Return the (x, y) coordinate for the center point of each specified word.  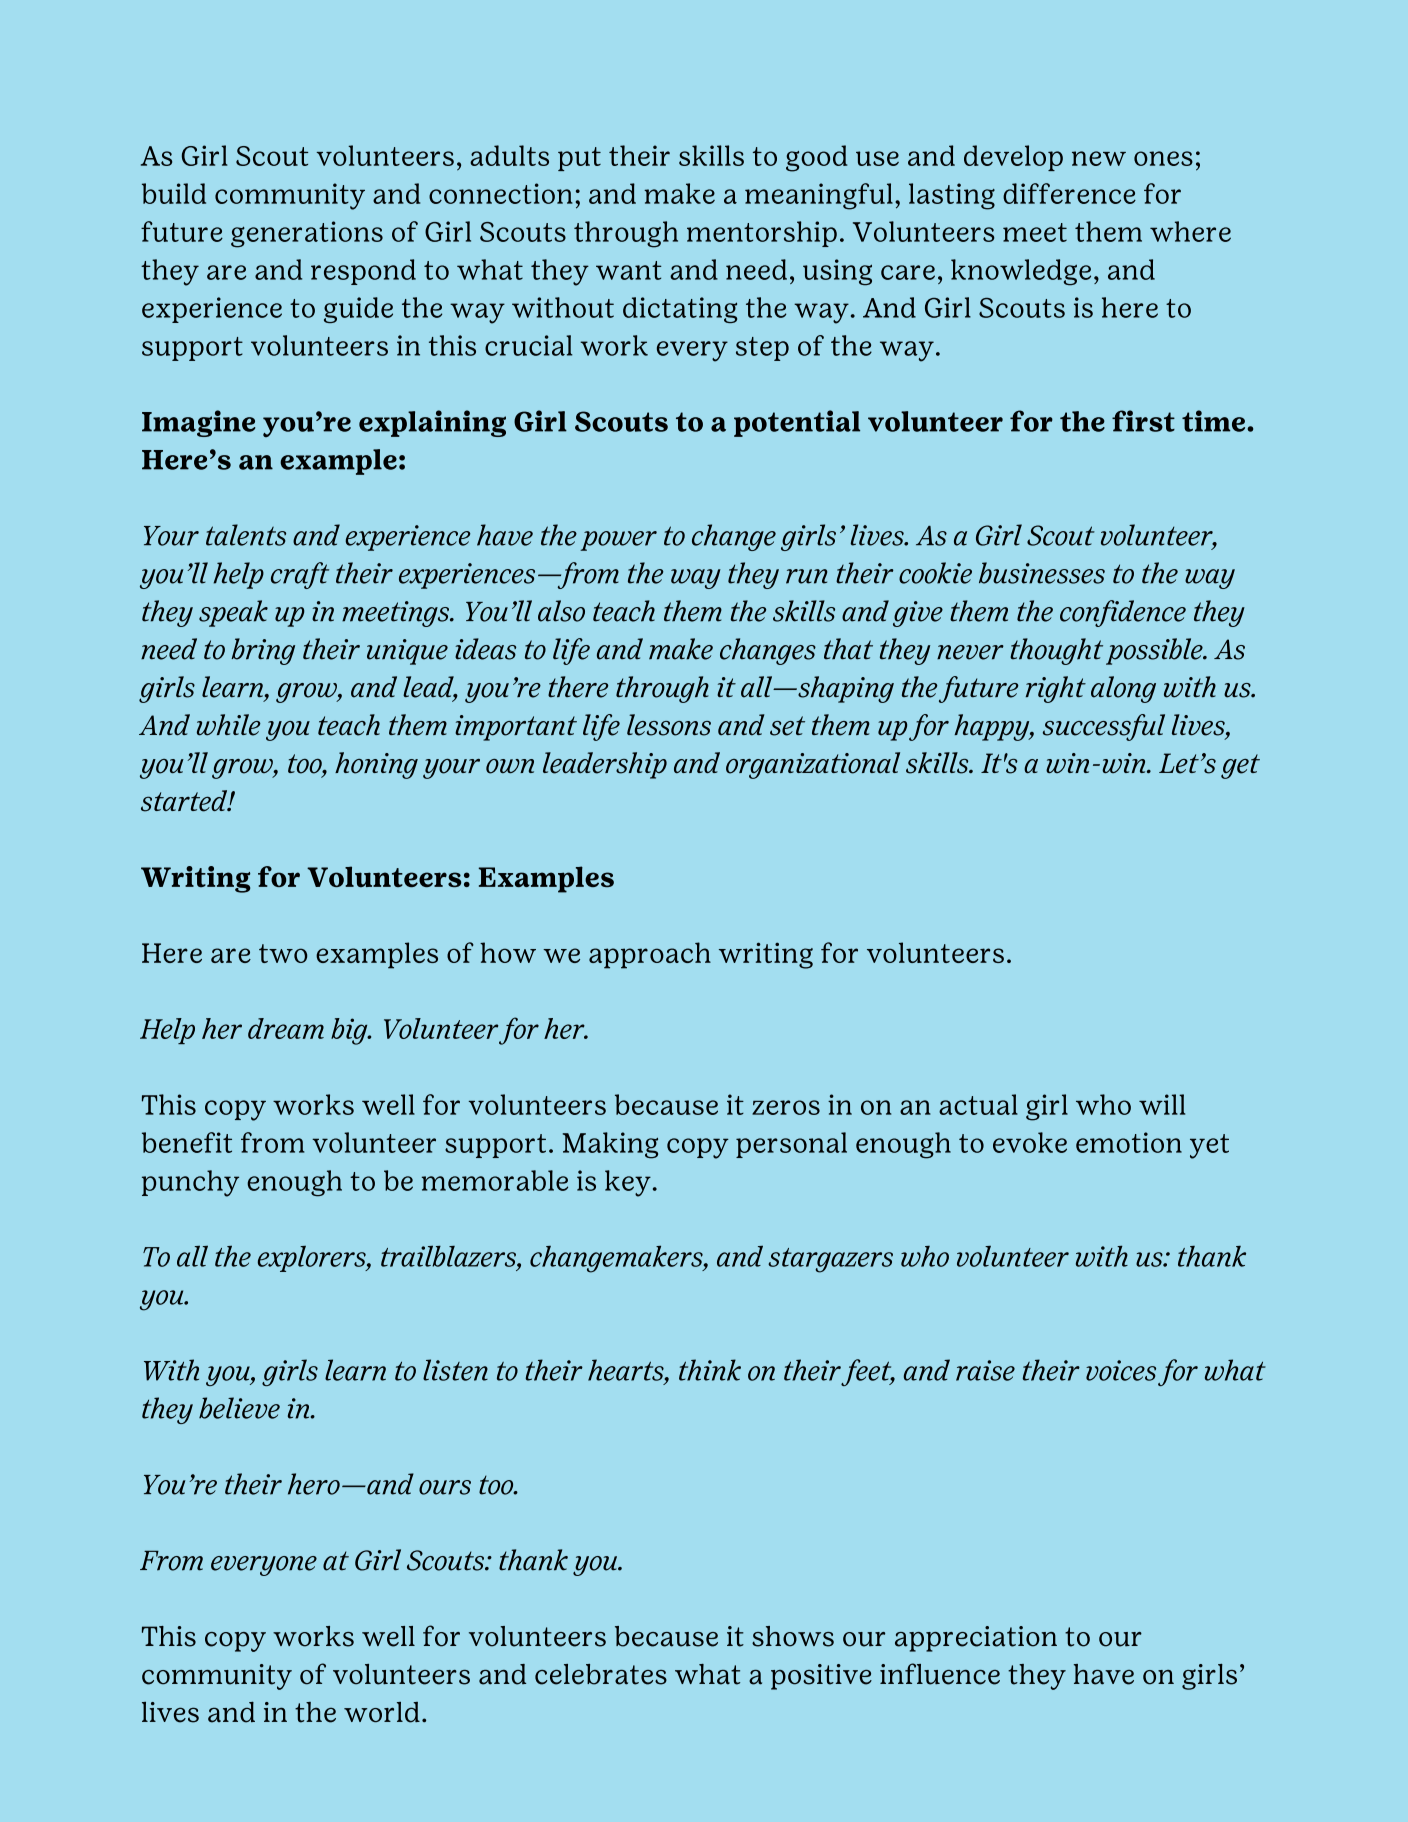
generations (307, 234)
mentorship (762, 234)
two (283, 953)
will (1162, 1104)
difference (1069, 193)
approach (650, 955)
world (382, 1712)
